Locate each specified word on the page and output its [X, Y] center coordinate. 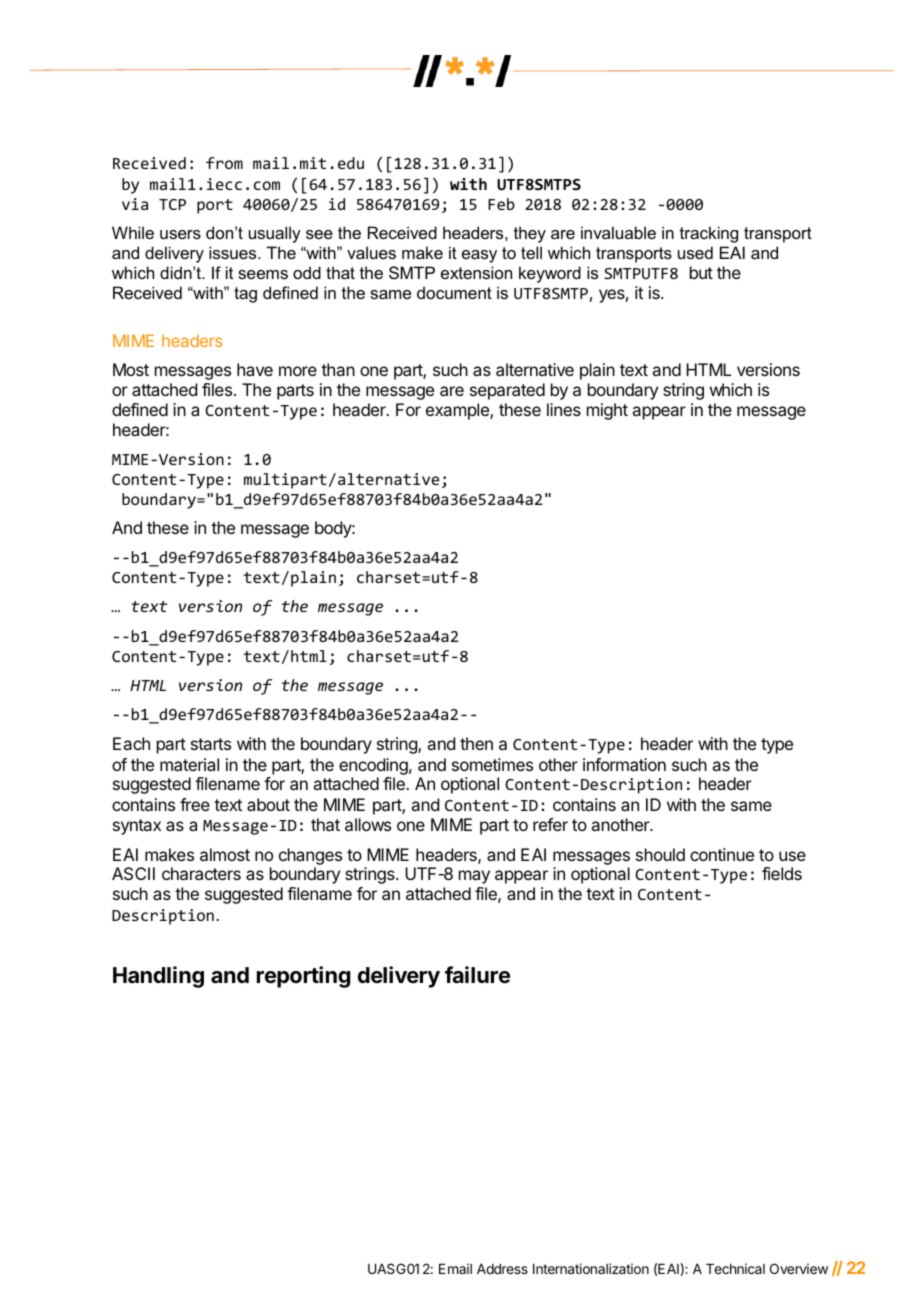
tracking [709, 234]
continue [722, 854]
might [607, 411]
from [224, 163]
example [458, 411]
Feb [501, 204]
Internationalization [591, 1268]
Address [502, 1269]
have [255, 369]
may [474, 877]
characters [201, 873]
